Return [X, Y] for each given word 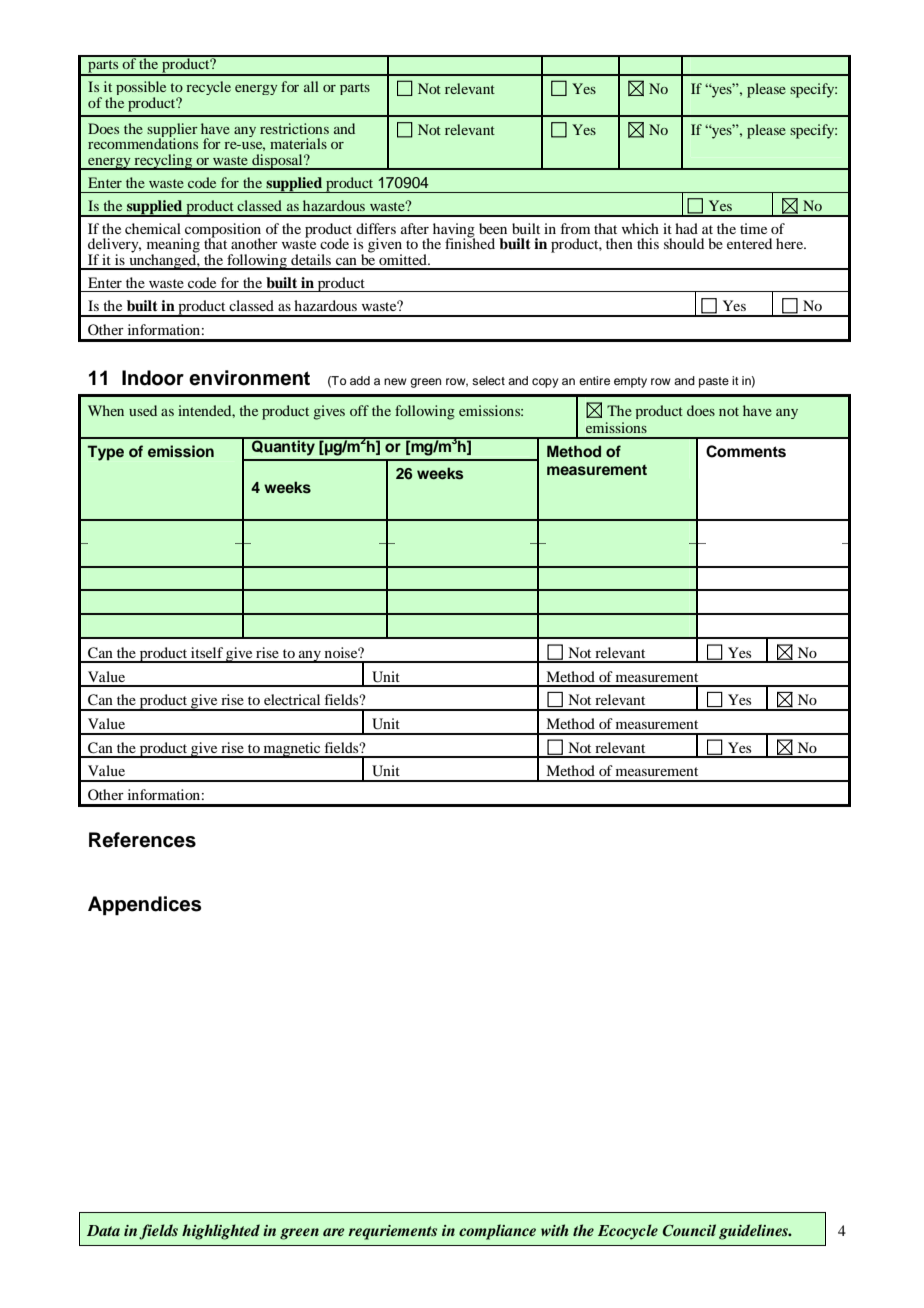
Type [105, 453]
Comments [746, 451]
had [686, 228]
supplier [172, 131]
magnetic [292, 750]
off [359, 410]
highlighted [221, 1232]
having [454, 231]
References [142, 840]
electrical [292, 699]
